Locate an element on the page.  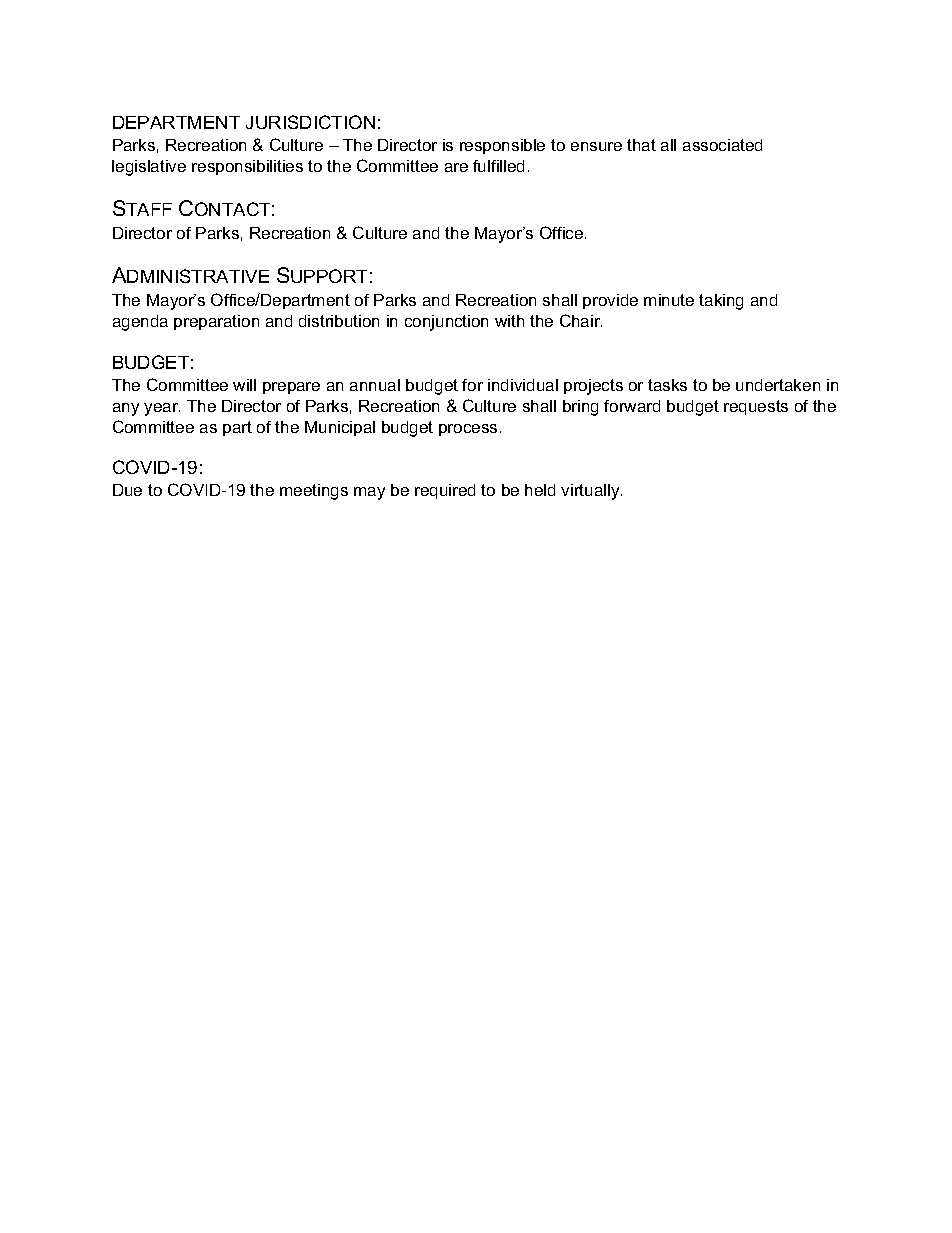
required is located at coordinates (445, 491).
